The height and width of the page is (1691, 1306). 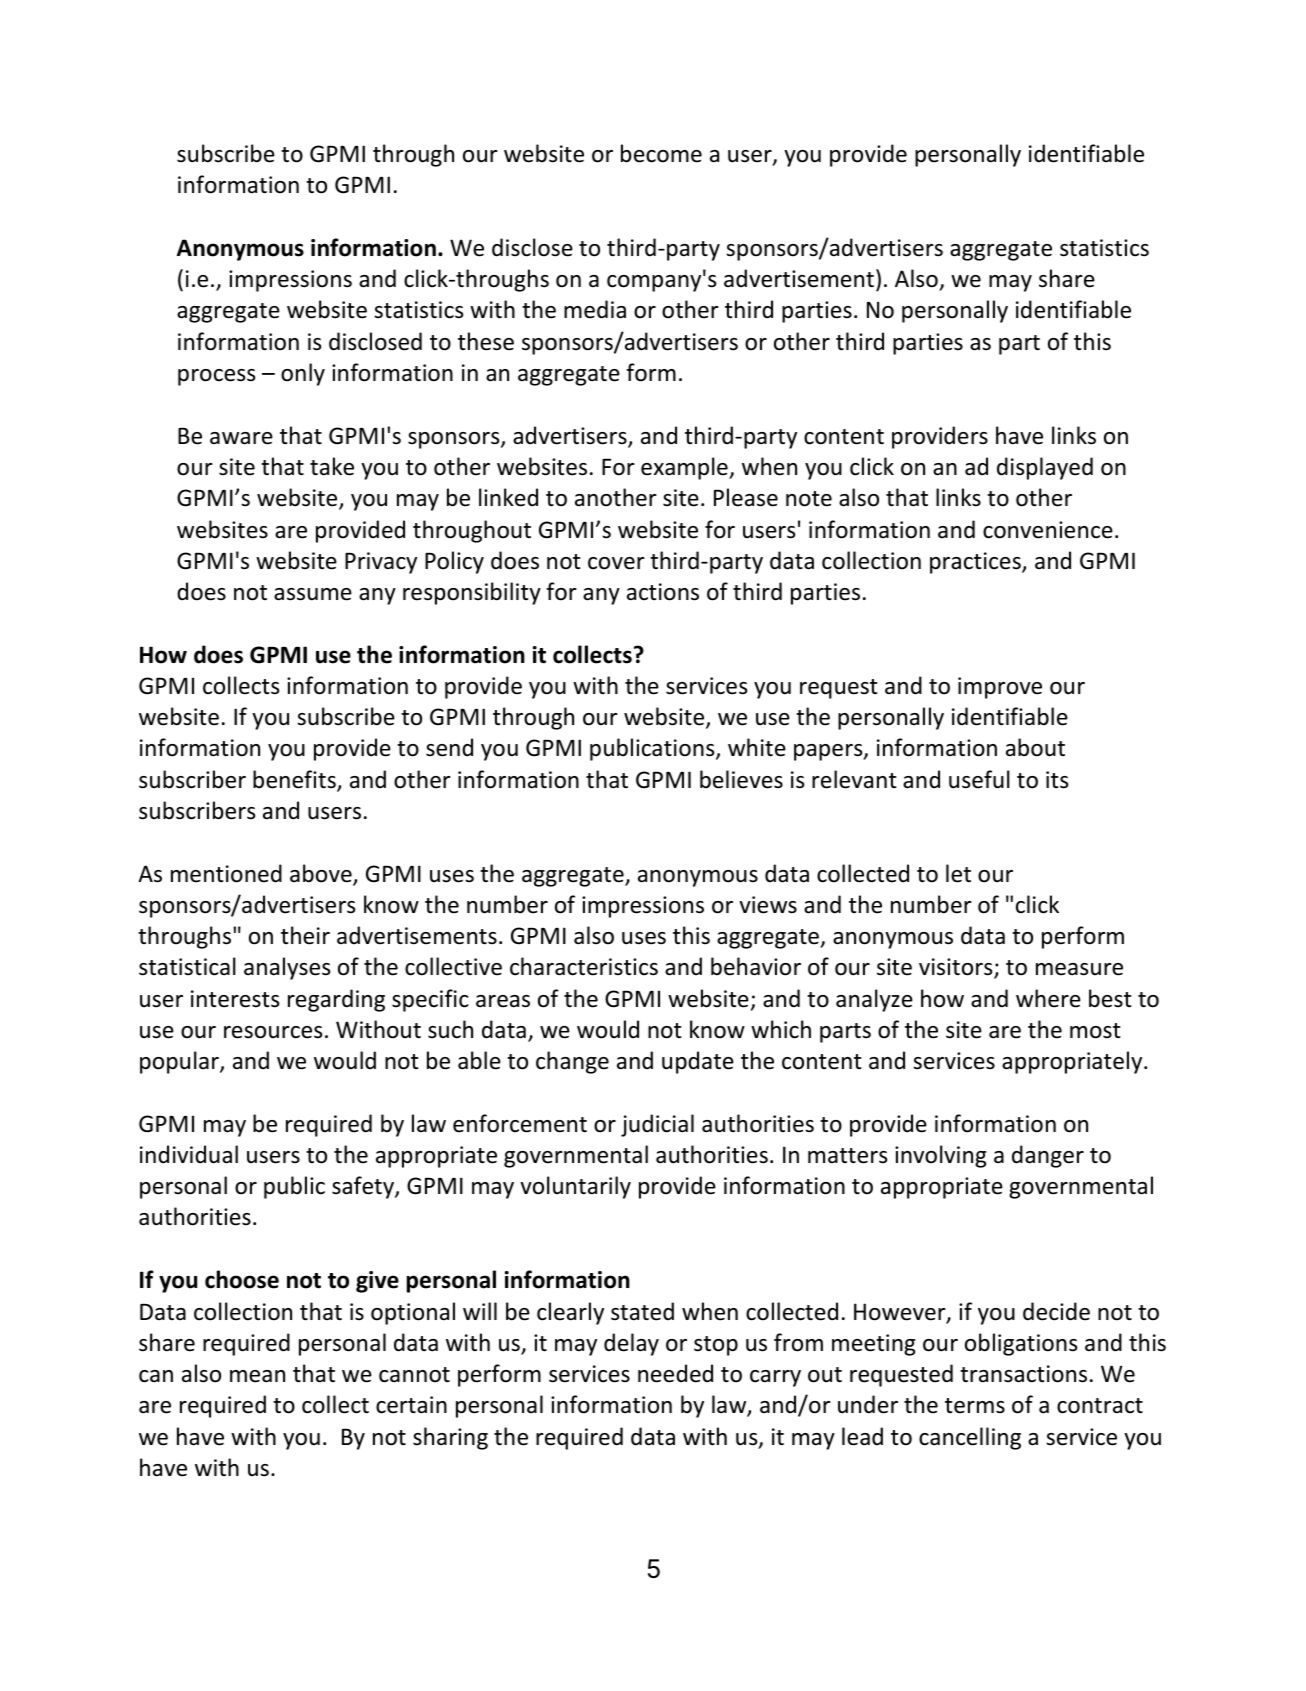 What do you see at coordinates (675, 1373) in the page?
I see `needed` at bounding box center [675, 1373].
